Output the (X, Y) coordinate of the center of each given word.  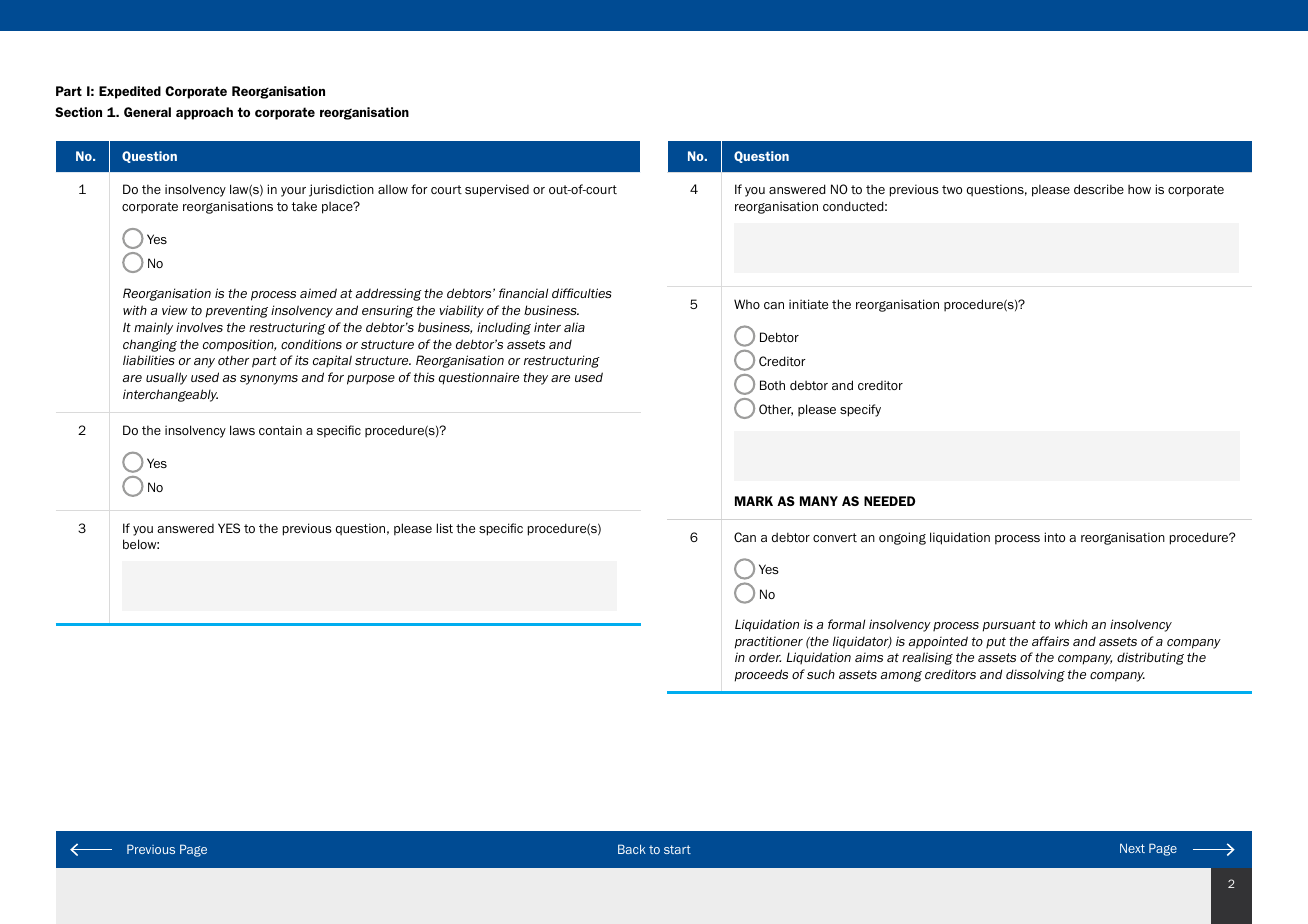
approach (204, 113)
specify (860, 410)
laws (242, 430)
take (304, 206)
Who (747, 304)
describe (1099, 189)
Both (772, 385)
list (445, 528)
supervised (497, 190)
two (952, 189)
